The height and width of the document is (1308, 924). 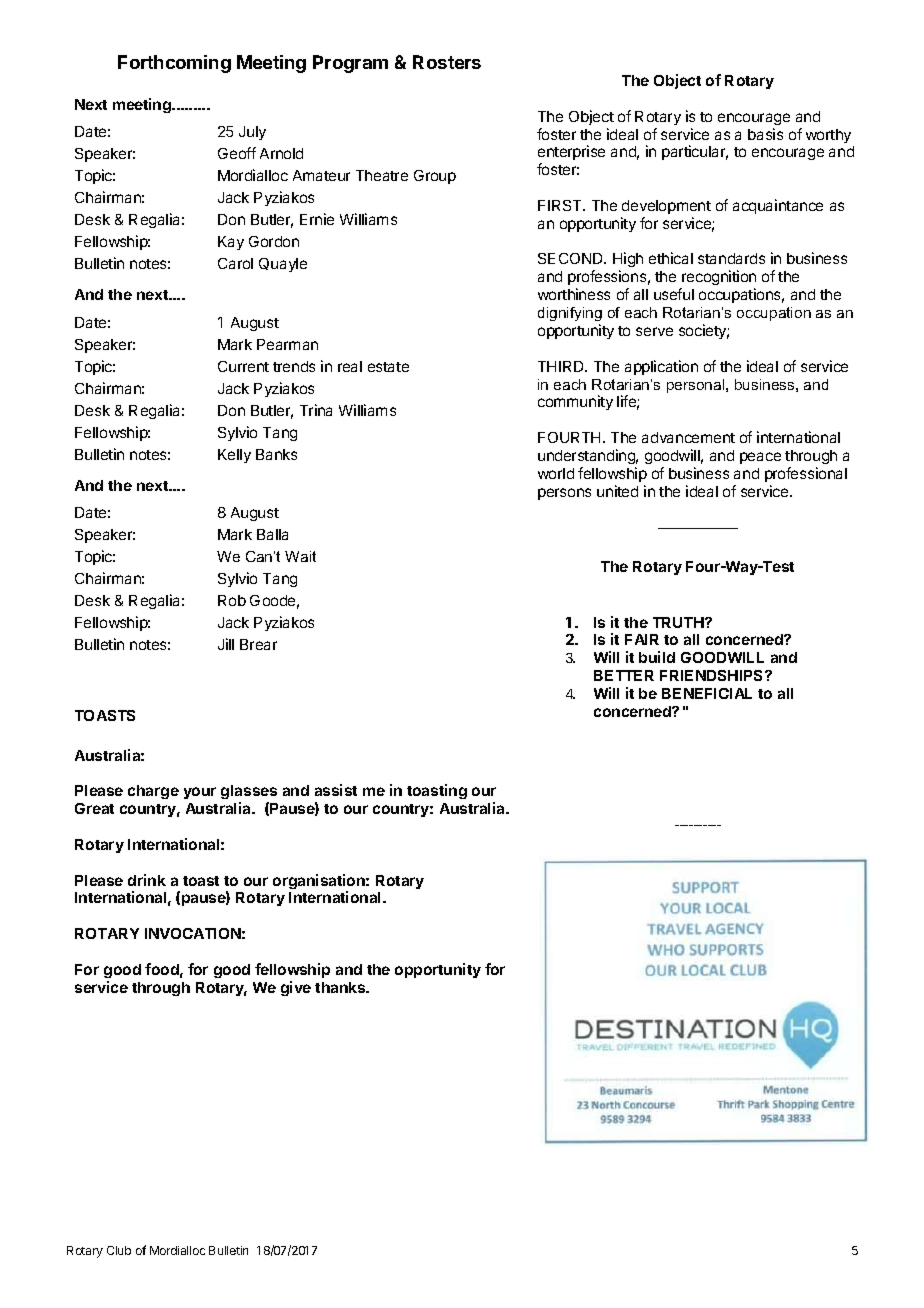 I want to click on give, so click(x=296, y=988).
